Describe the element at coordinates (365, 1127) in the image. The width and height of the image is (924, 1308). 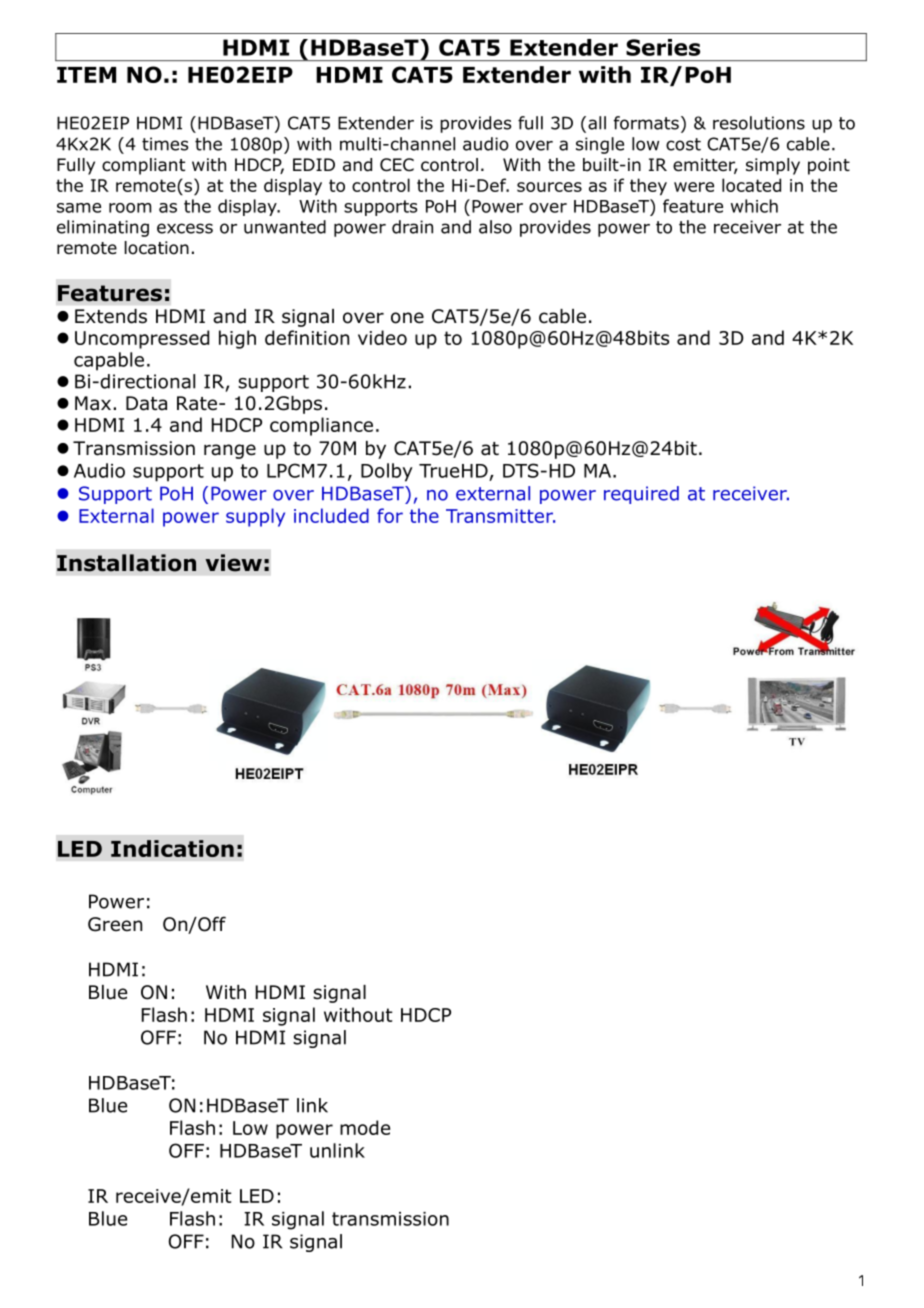
I see `mode` at that location.
